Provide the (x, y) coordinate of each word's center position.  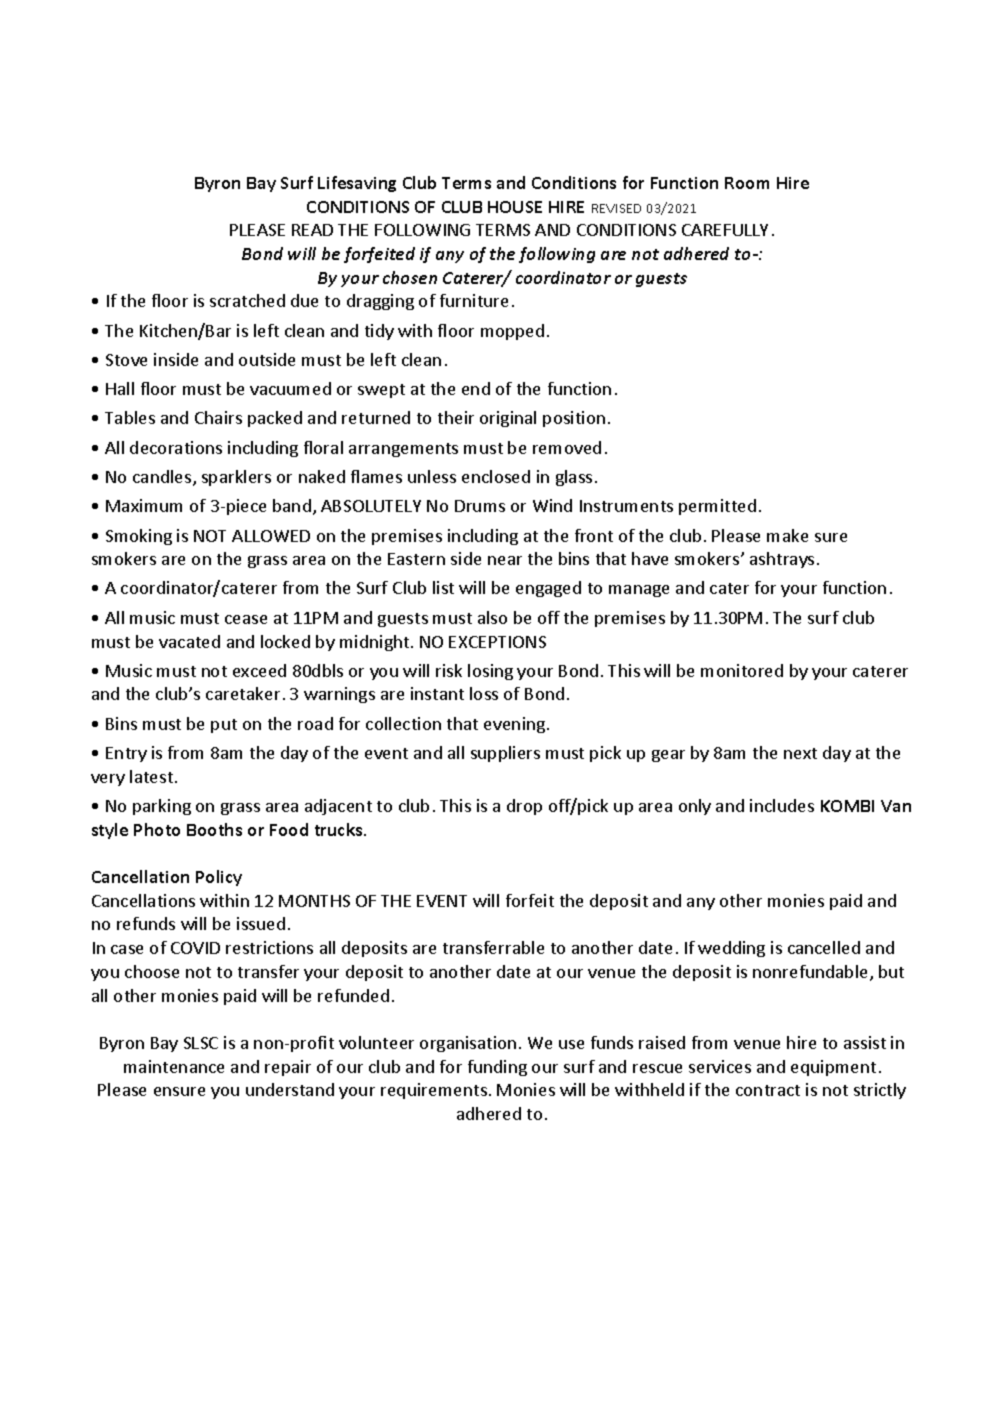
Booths (214, 829)
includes (782, 805)
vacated (189, 641)
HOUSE (515, 207)
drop (524, 807)
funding (497, 1068)
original (508, 419)
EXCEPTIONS (497, 642)
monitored (742, 670)
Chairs (218, 417)
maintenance (174, 1066)
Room (747, 183)
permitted (717, 507)
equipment (833, 1068)
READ (312, 230)
